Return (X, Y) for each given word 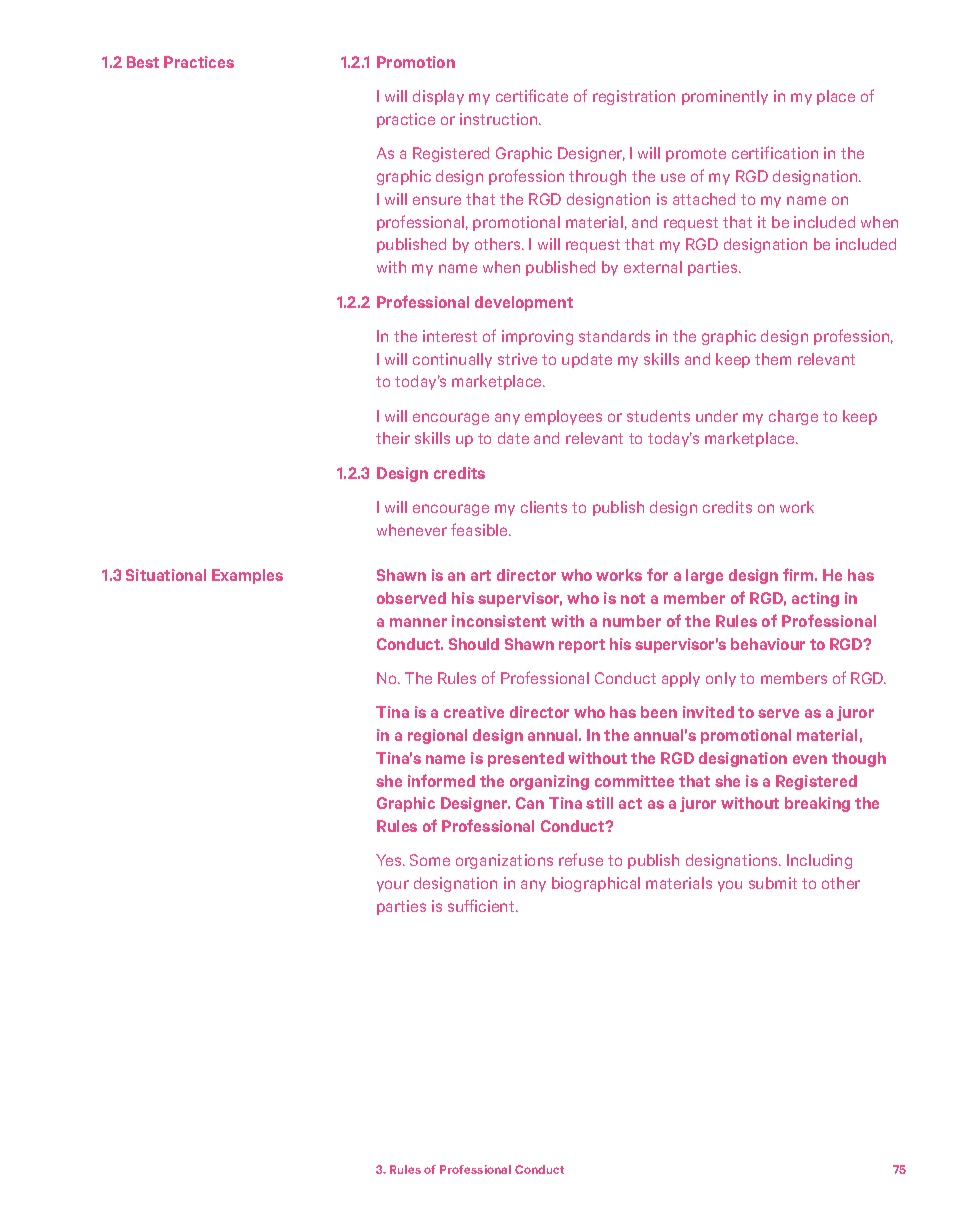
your (393, 886)
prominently (725, 97)
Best (143, 62)
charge (793, 417)
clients (544, 507)
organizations (504, 861)
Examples (247, 576)
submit (773, 883)
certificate (532, 95)
